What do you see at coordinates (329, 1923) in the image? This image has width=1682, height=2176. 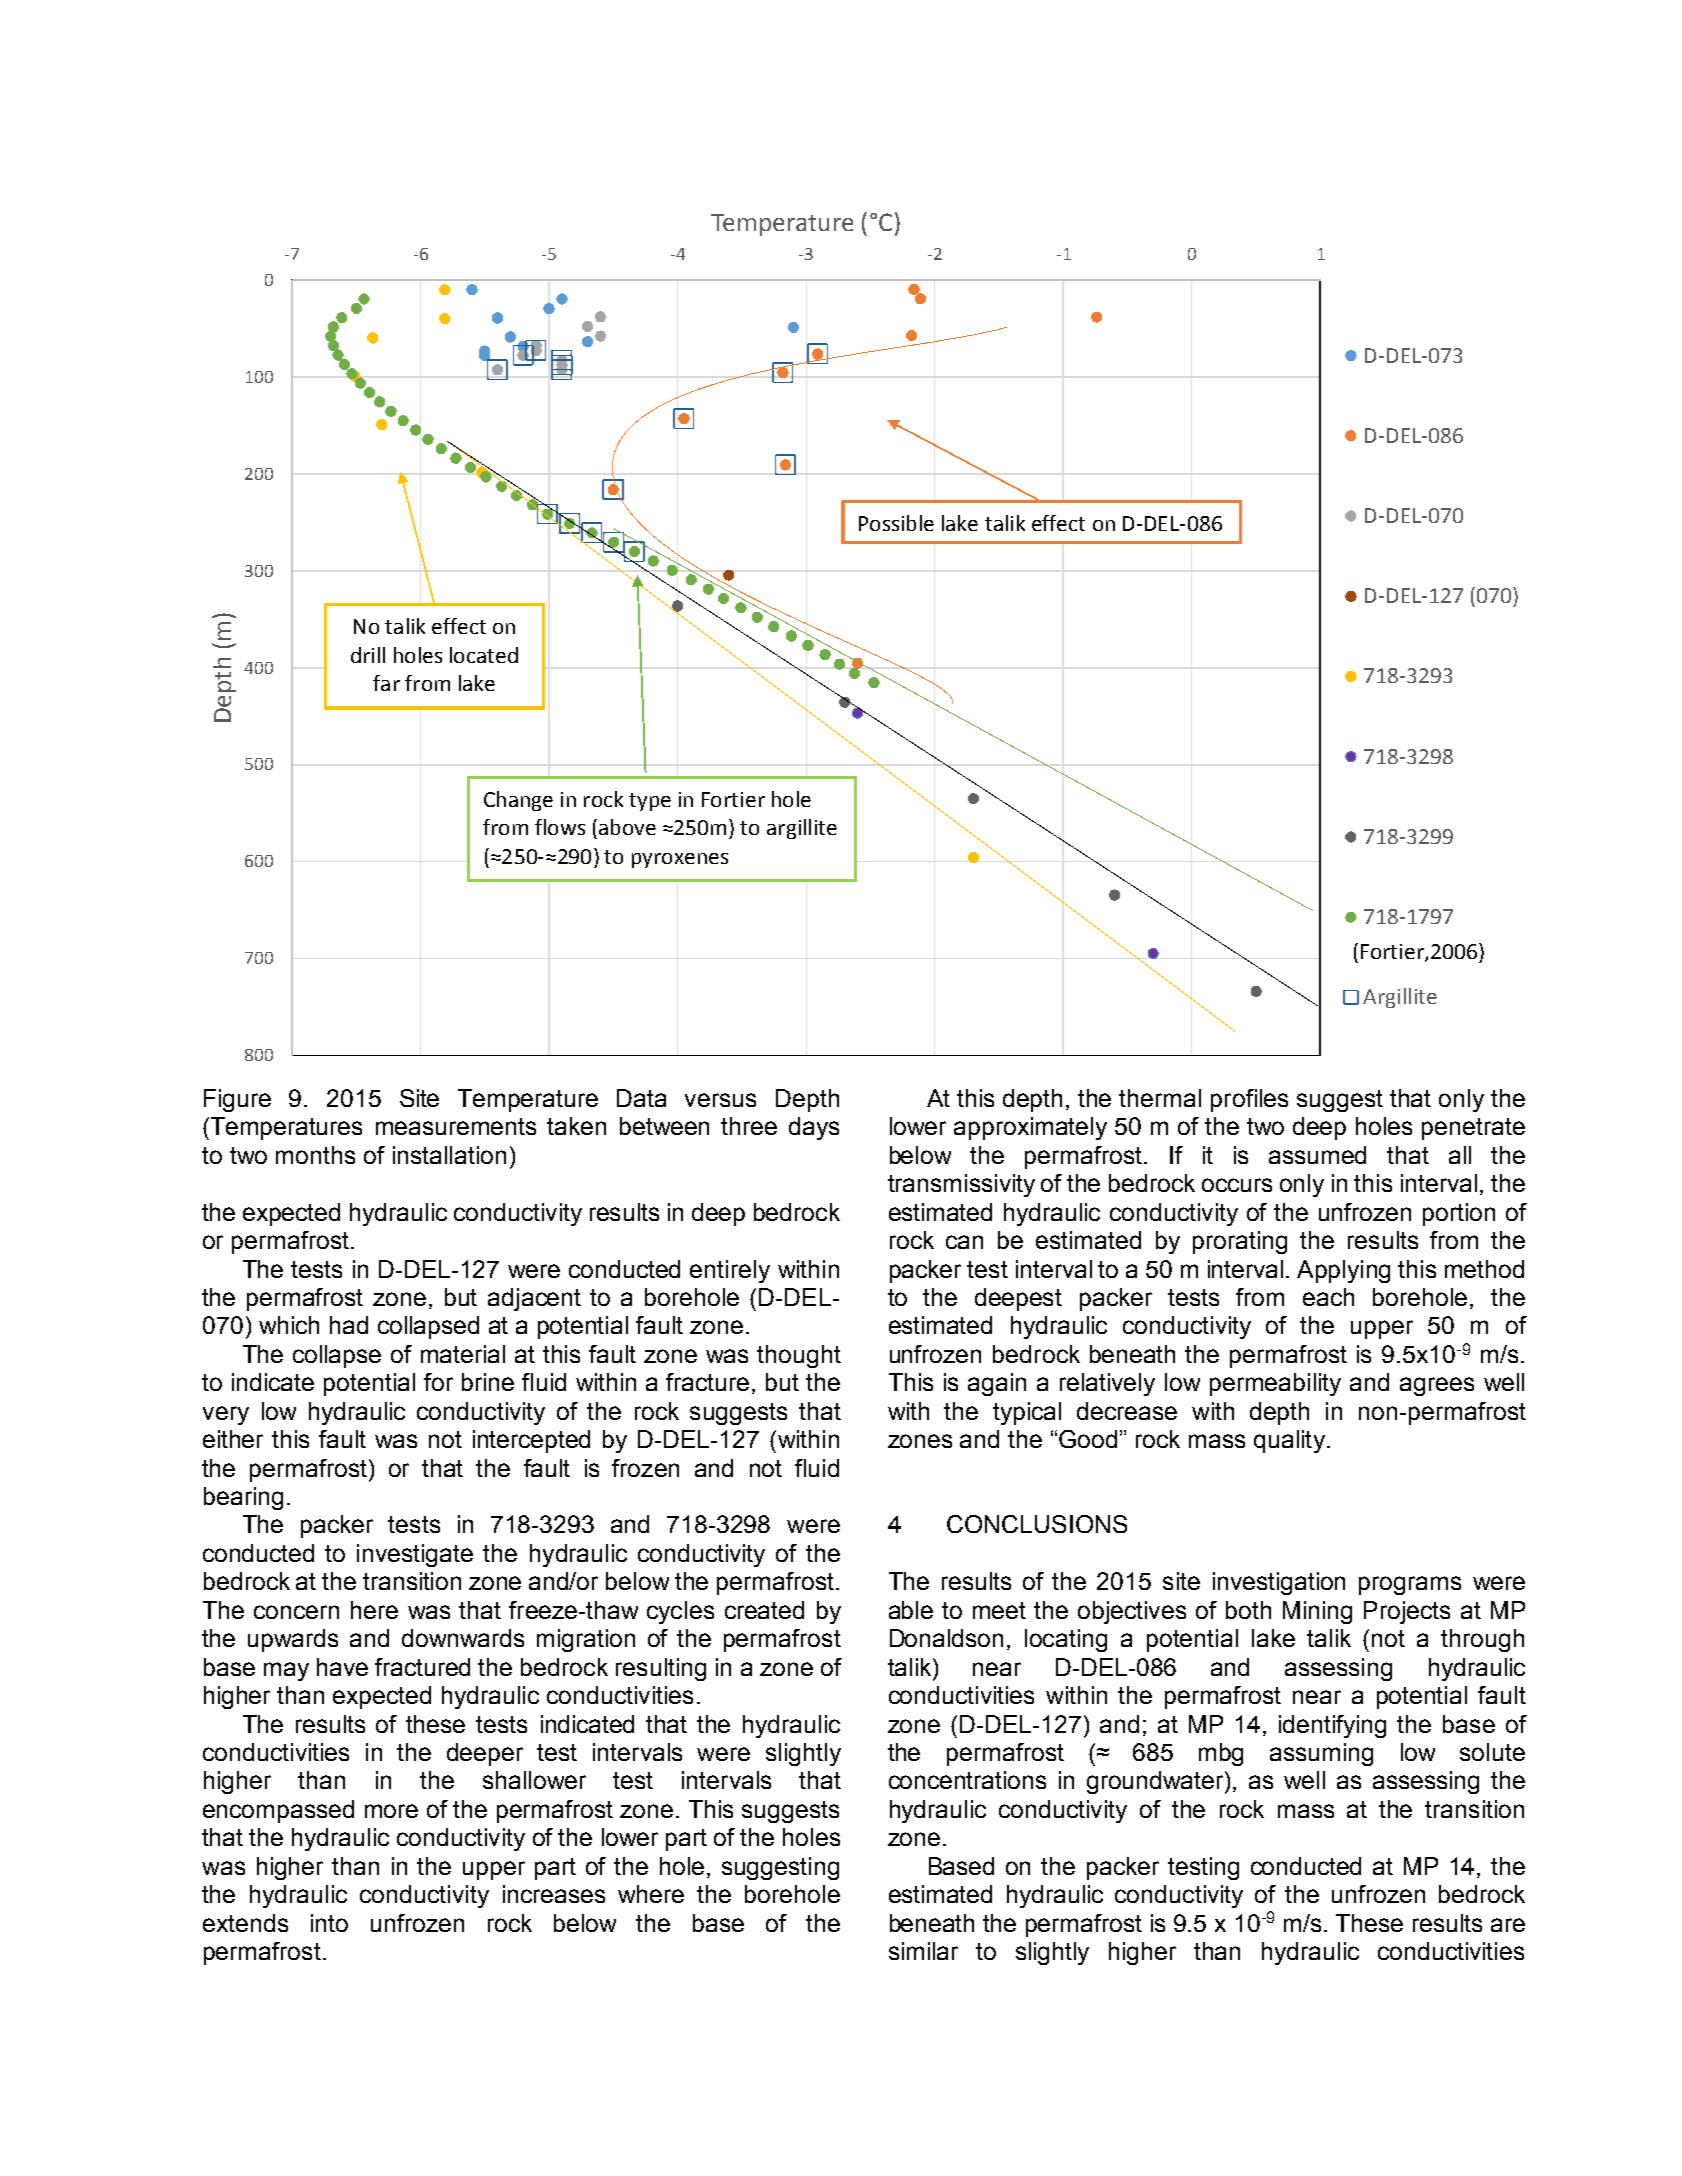 I see `into` at bounding box center [329, 1923].
